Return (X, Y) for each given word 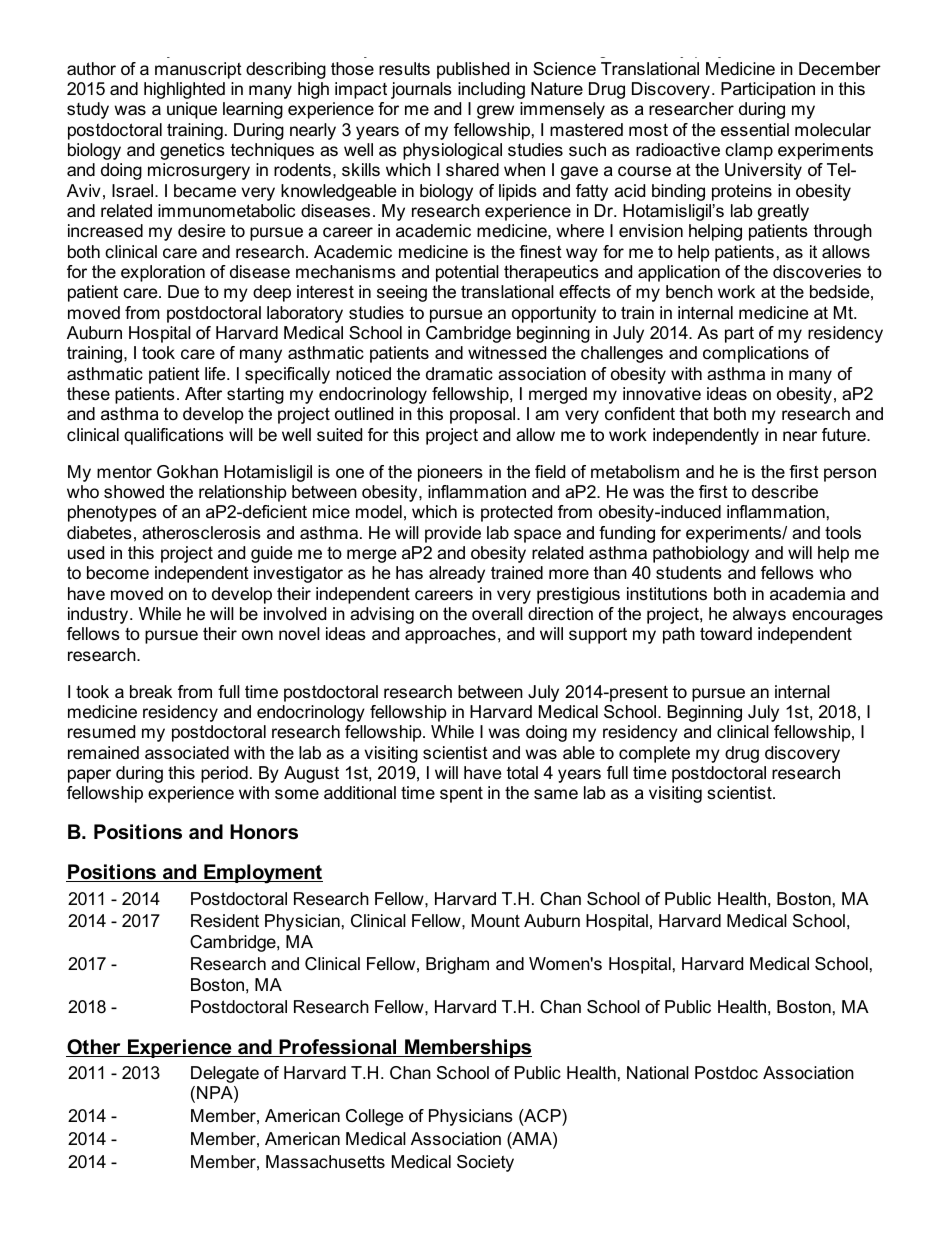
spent (461, 794)
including (491, 90)
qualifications (174, 436)
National (658, 1072)
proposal (484, 415)
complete (654, 754)
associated (187, 753)
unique (192, 110)
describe (785, 491)
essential (755, 129)
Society (485, 1163)
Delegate (225, 1074)
